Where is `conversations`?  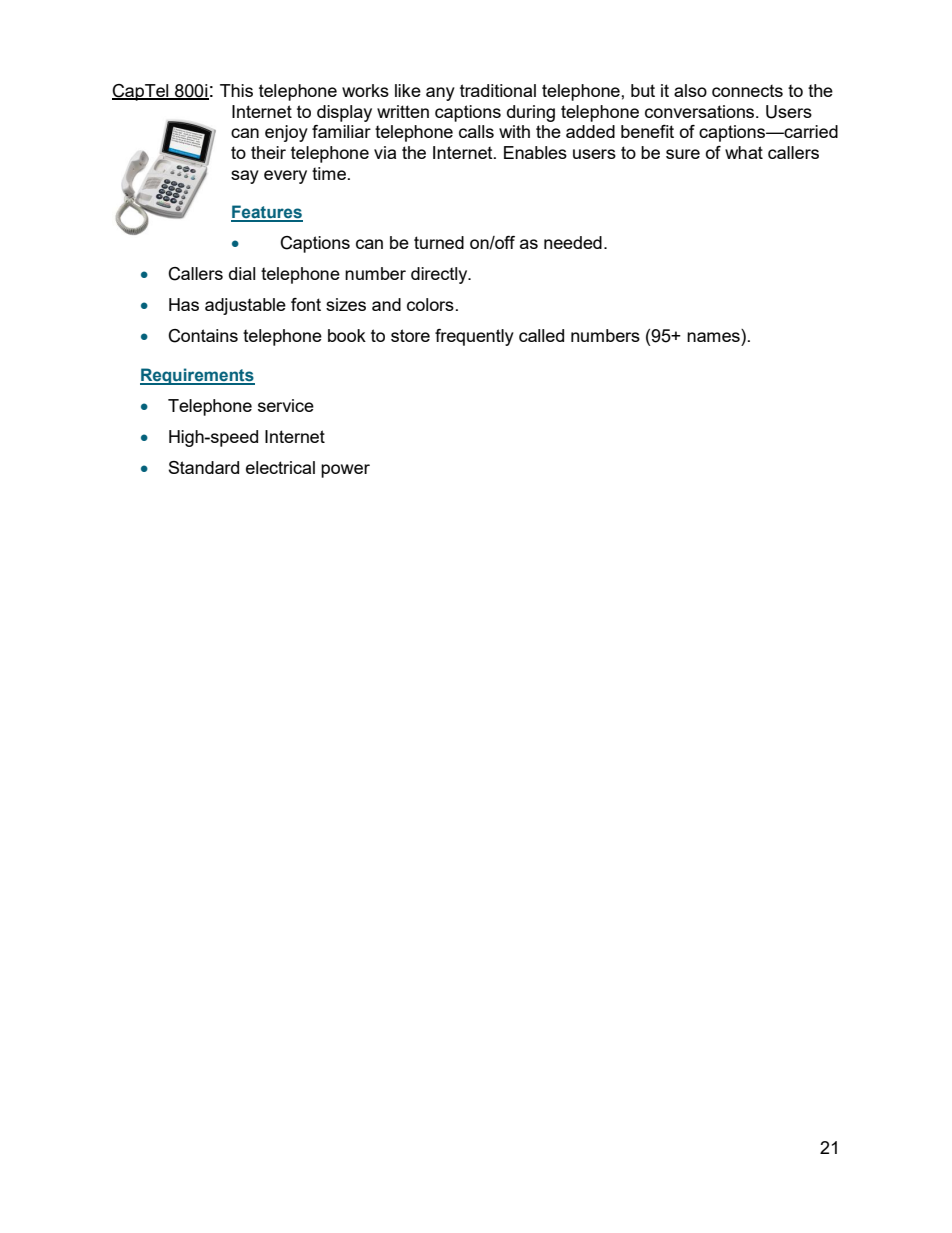
conversations is located at coordinates (701, 111).
